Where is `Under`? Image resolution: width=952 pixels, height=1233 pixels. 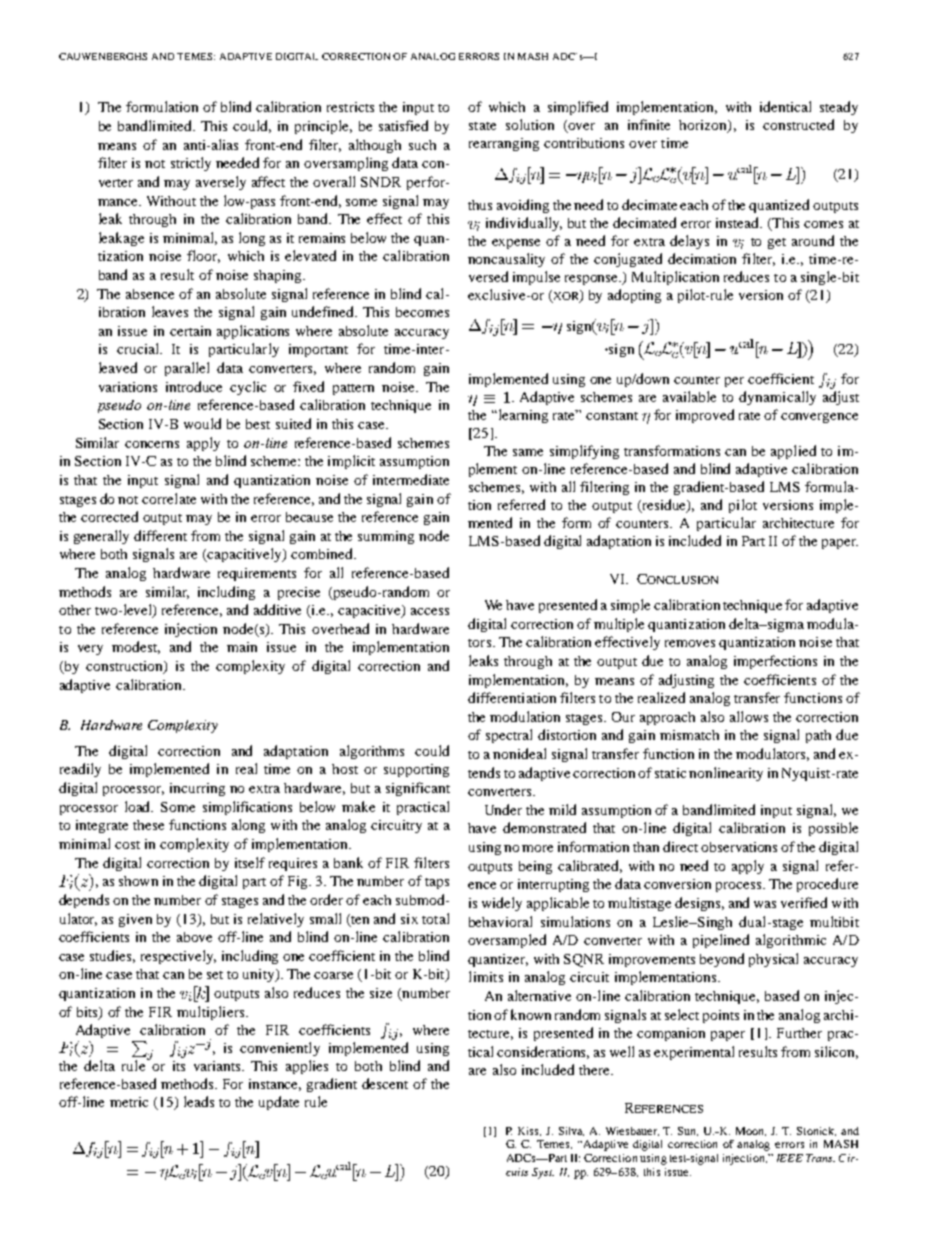
Under is located at coordinates (503, 809).
